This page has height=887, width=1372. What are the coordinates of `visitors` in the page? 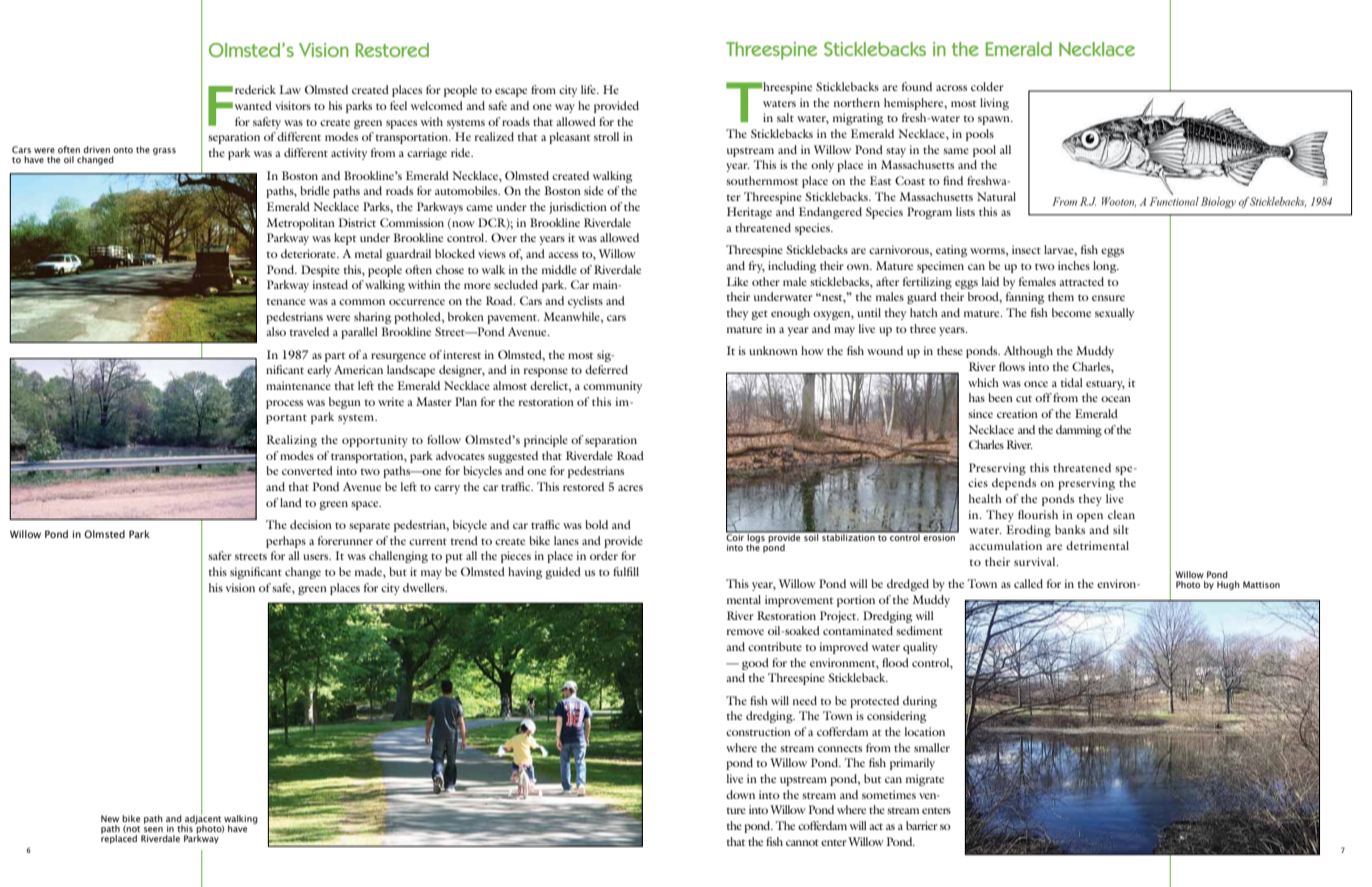 It's located at (293, 105).
